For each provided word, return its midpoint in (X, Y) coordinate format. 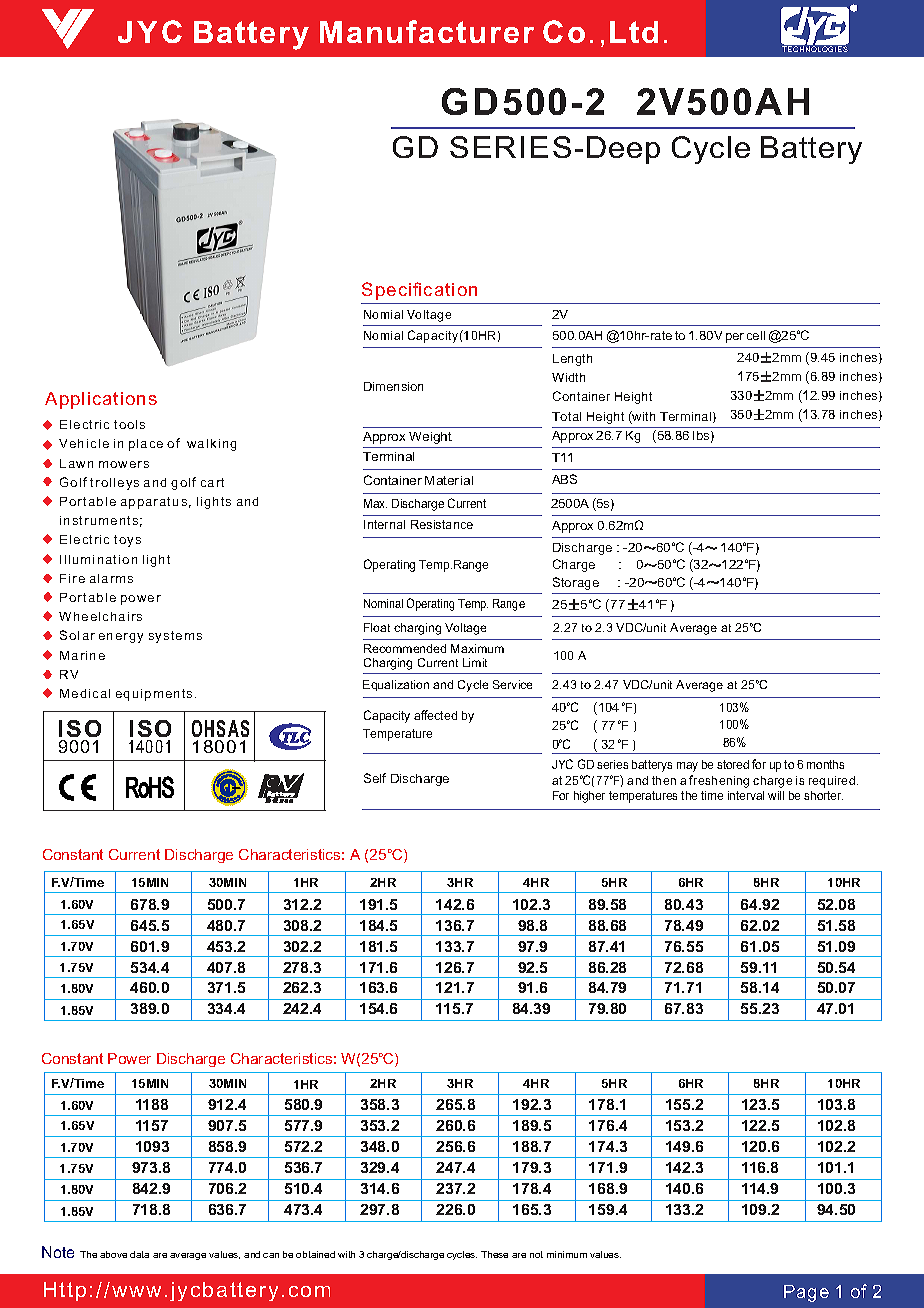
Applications (101, 400)
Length (572, 360)
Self (375, 778)
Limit (475, 662)
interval (746, 795)
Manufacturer (427, 31)
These (494, 1254)
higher (589, 797)
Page (806, 1293)
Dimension (393, 386)
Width (568, 377)
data (139, 1254)
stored (733, 764)
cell (756, 335)
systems (175, 637)
